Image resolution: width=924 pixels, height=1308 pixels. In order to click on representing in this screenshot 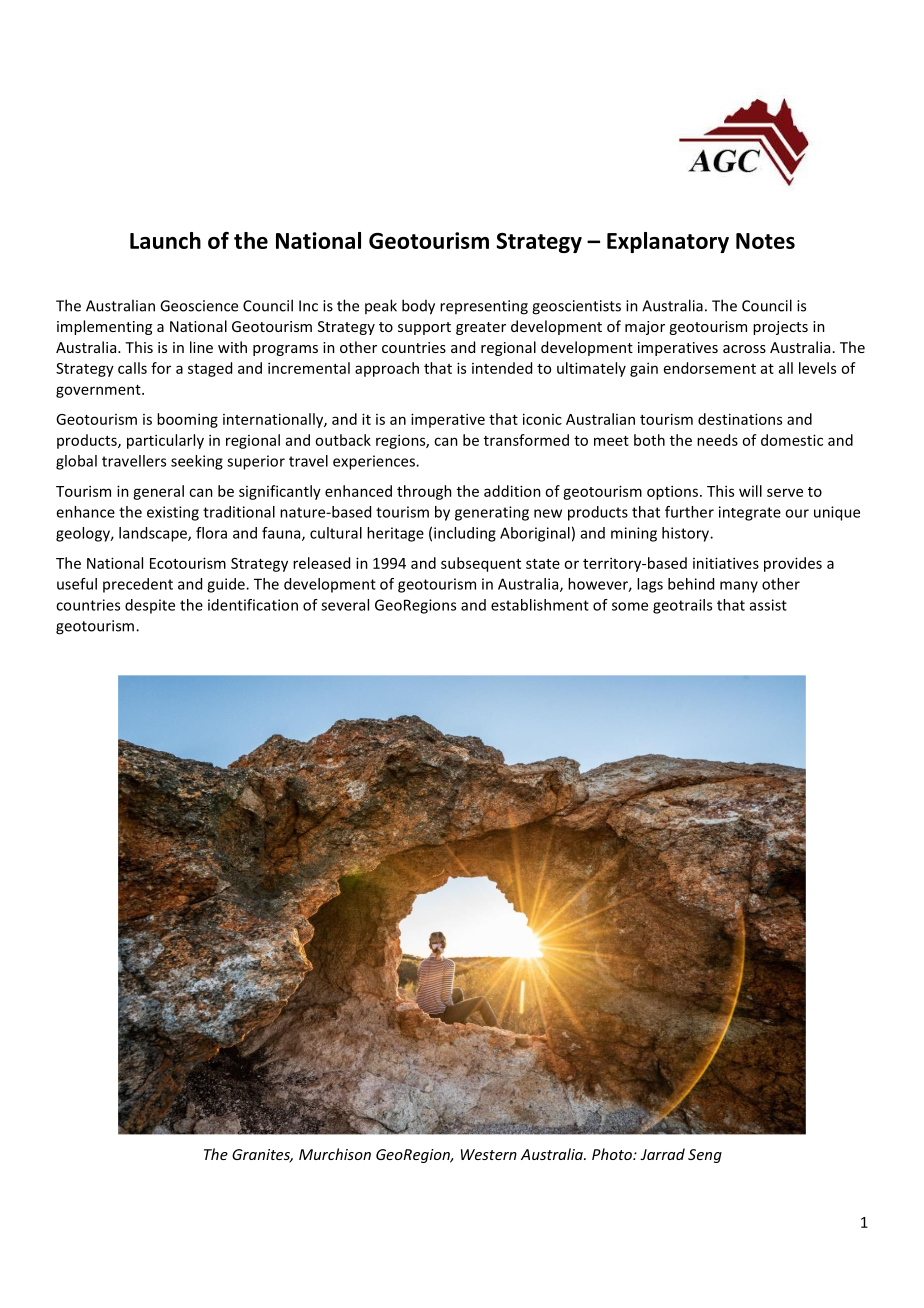, I will do `click(484, 307)`.
